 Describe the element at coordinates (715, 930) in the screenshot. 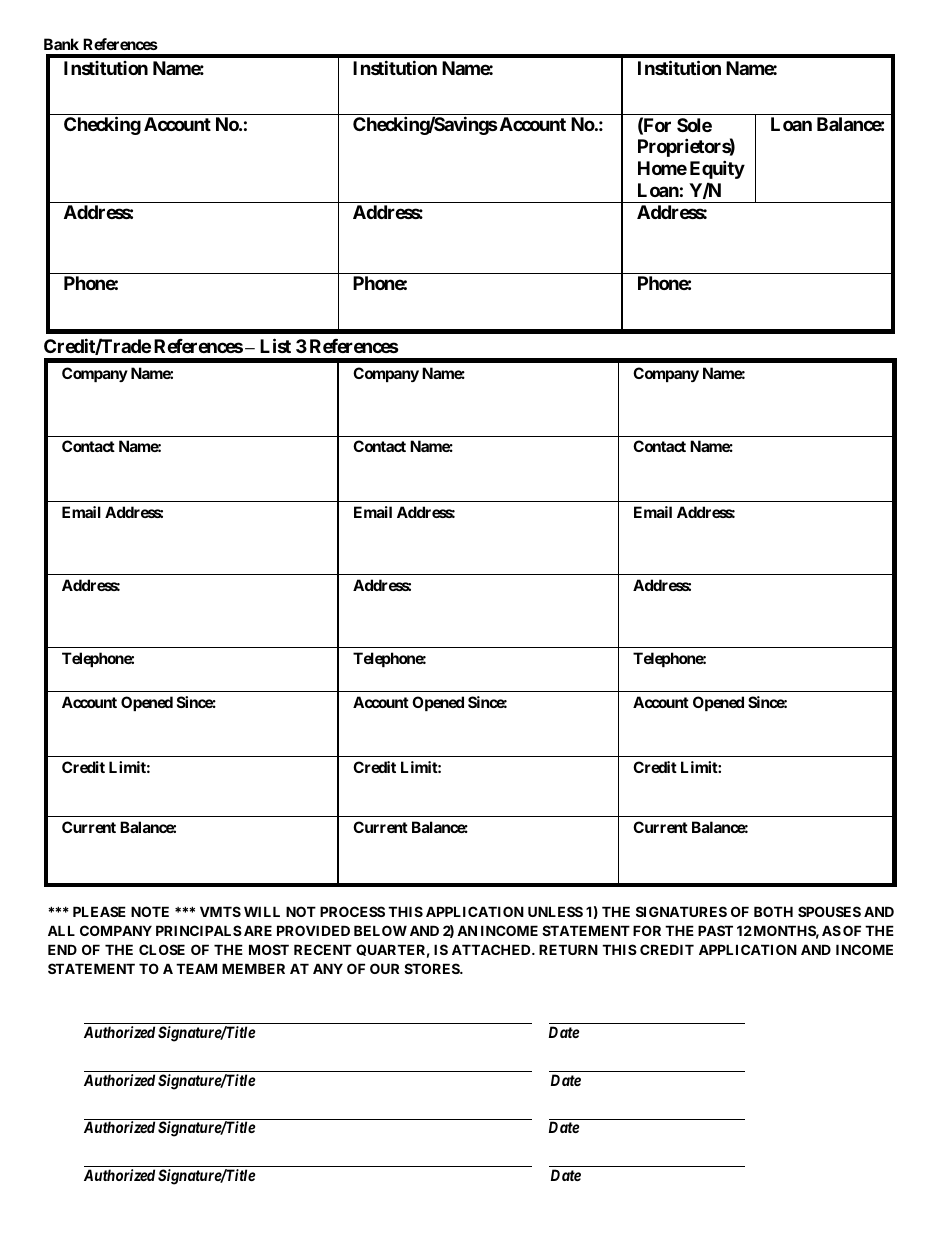

I see `PAST` at that location.
